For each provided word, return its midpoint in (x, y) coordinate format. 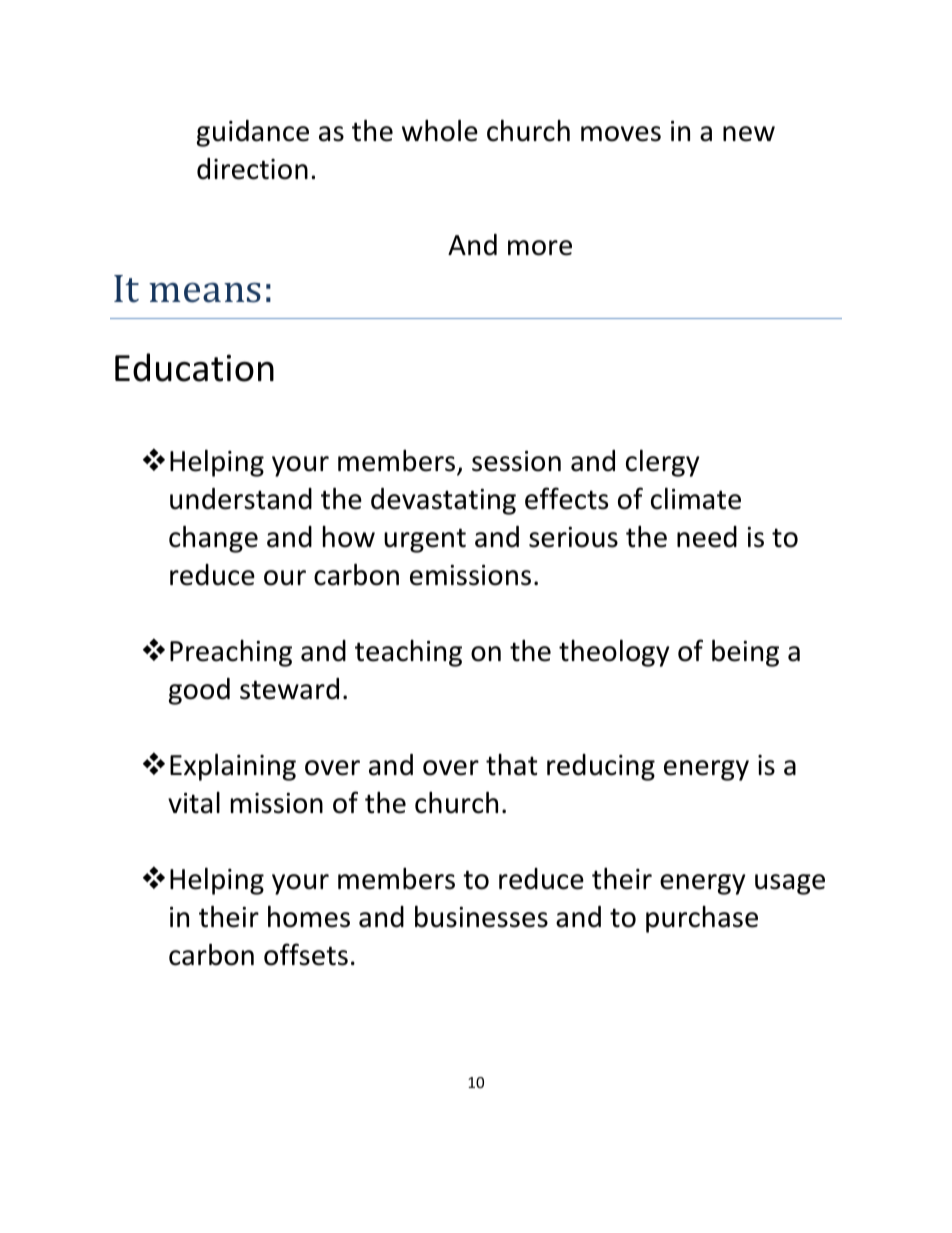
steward (289, 689)
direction (252, 169)
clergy (662, 463)
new (749, 134)
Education (194, 367)
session (516, 461)
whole (440, 130)
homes (309, 916)
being (745, 653)
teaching (408, 653)
